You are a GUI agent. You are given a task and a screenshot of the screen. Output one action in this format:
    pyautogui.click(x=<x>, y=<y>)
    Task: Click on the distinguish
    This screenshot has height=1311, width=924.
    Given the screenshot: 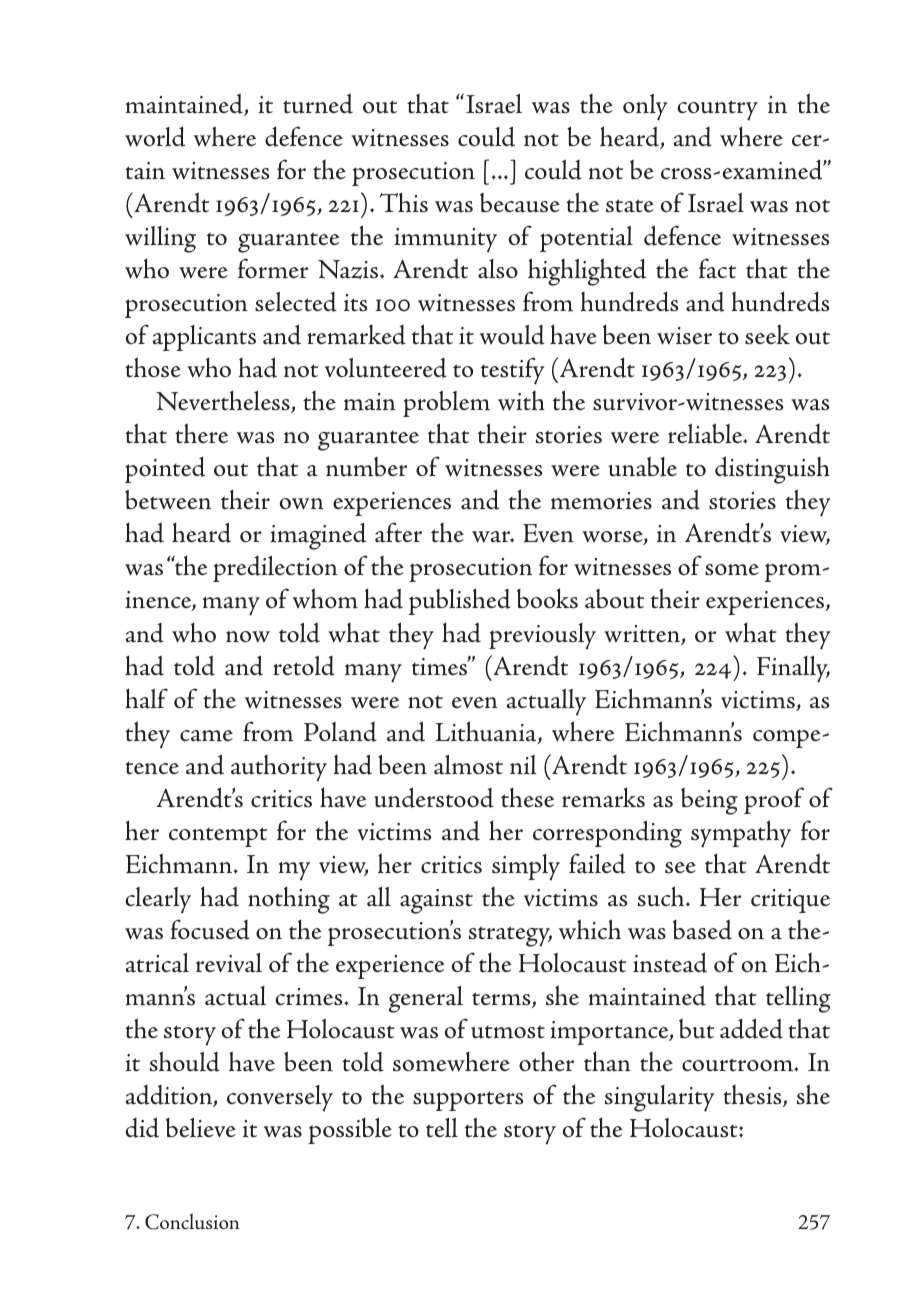 What is the action you would take?
    pyautogui.click(x=772, y=470)
